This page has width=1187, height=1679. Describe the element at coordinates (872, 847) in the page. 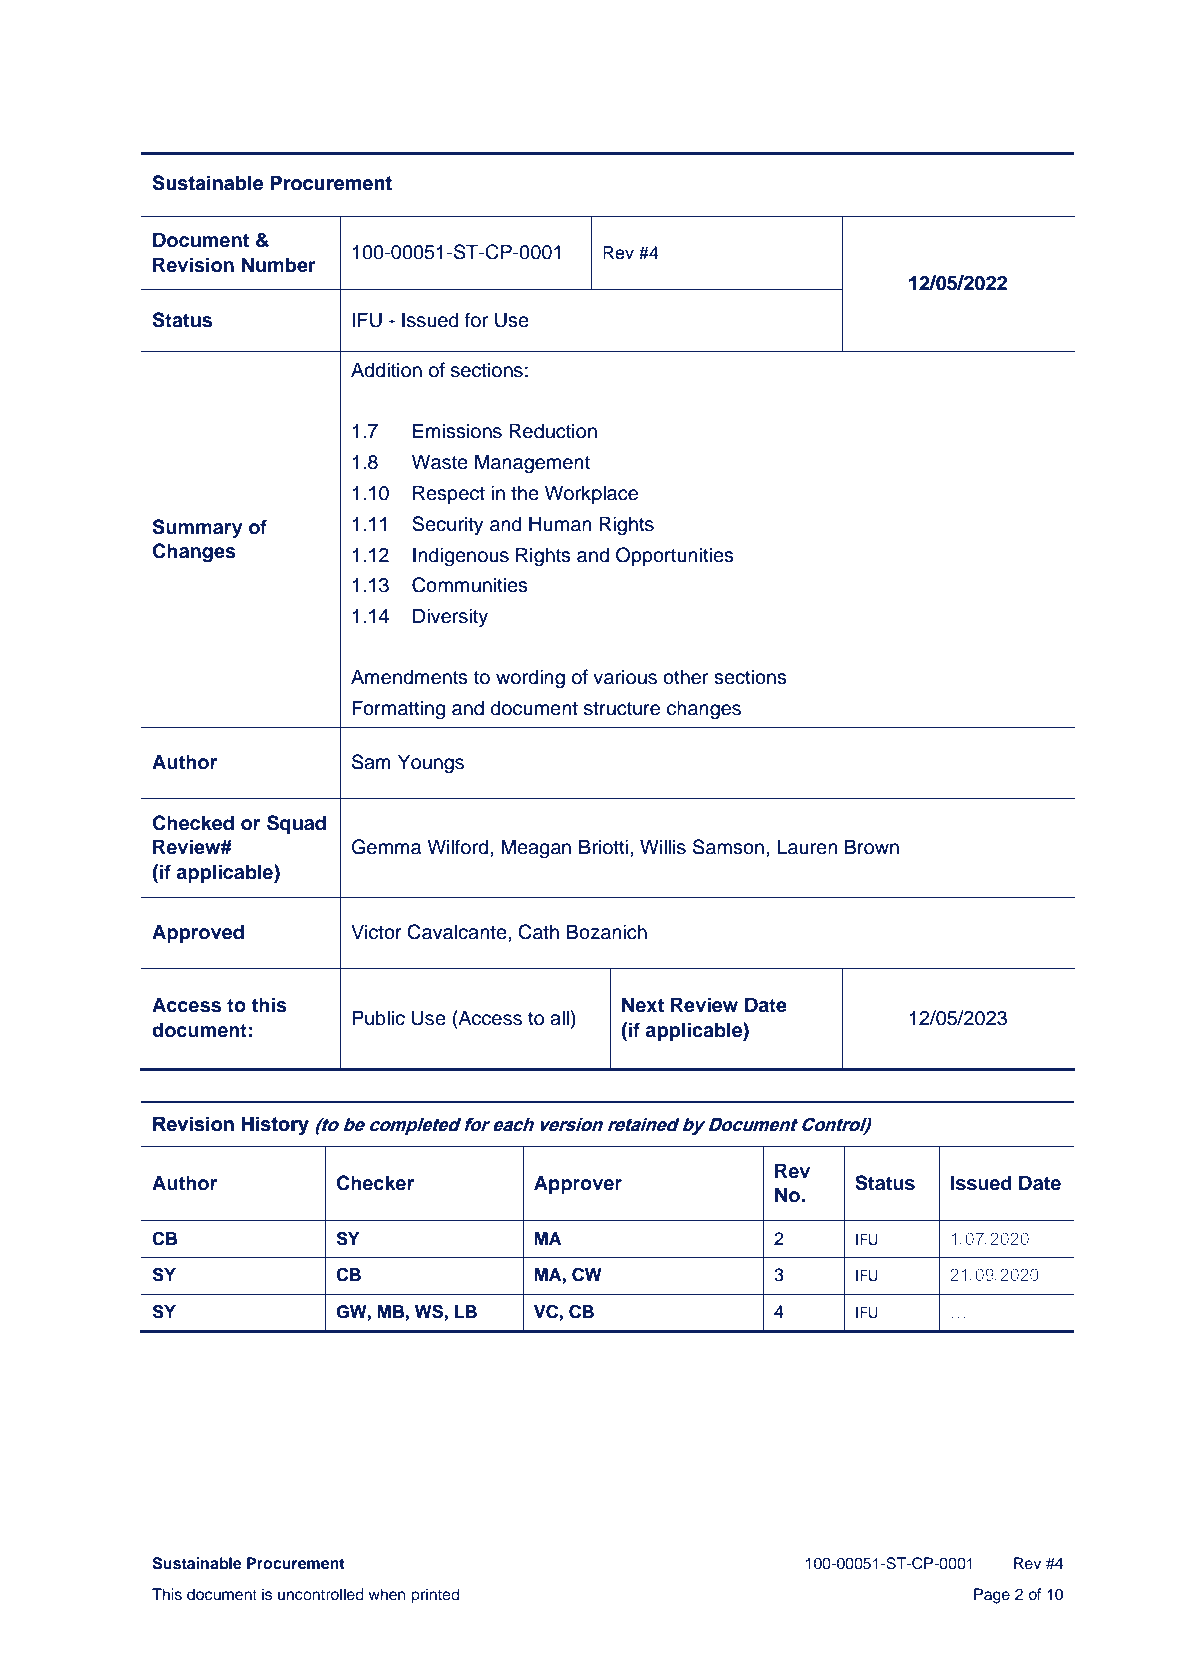

I see `Brown` at that location.
